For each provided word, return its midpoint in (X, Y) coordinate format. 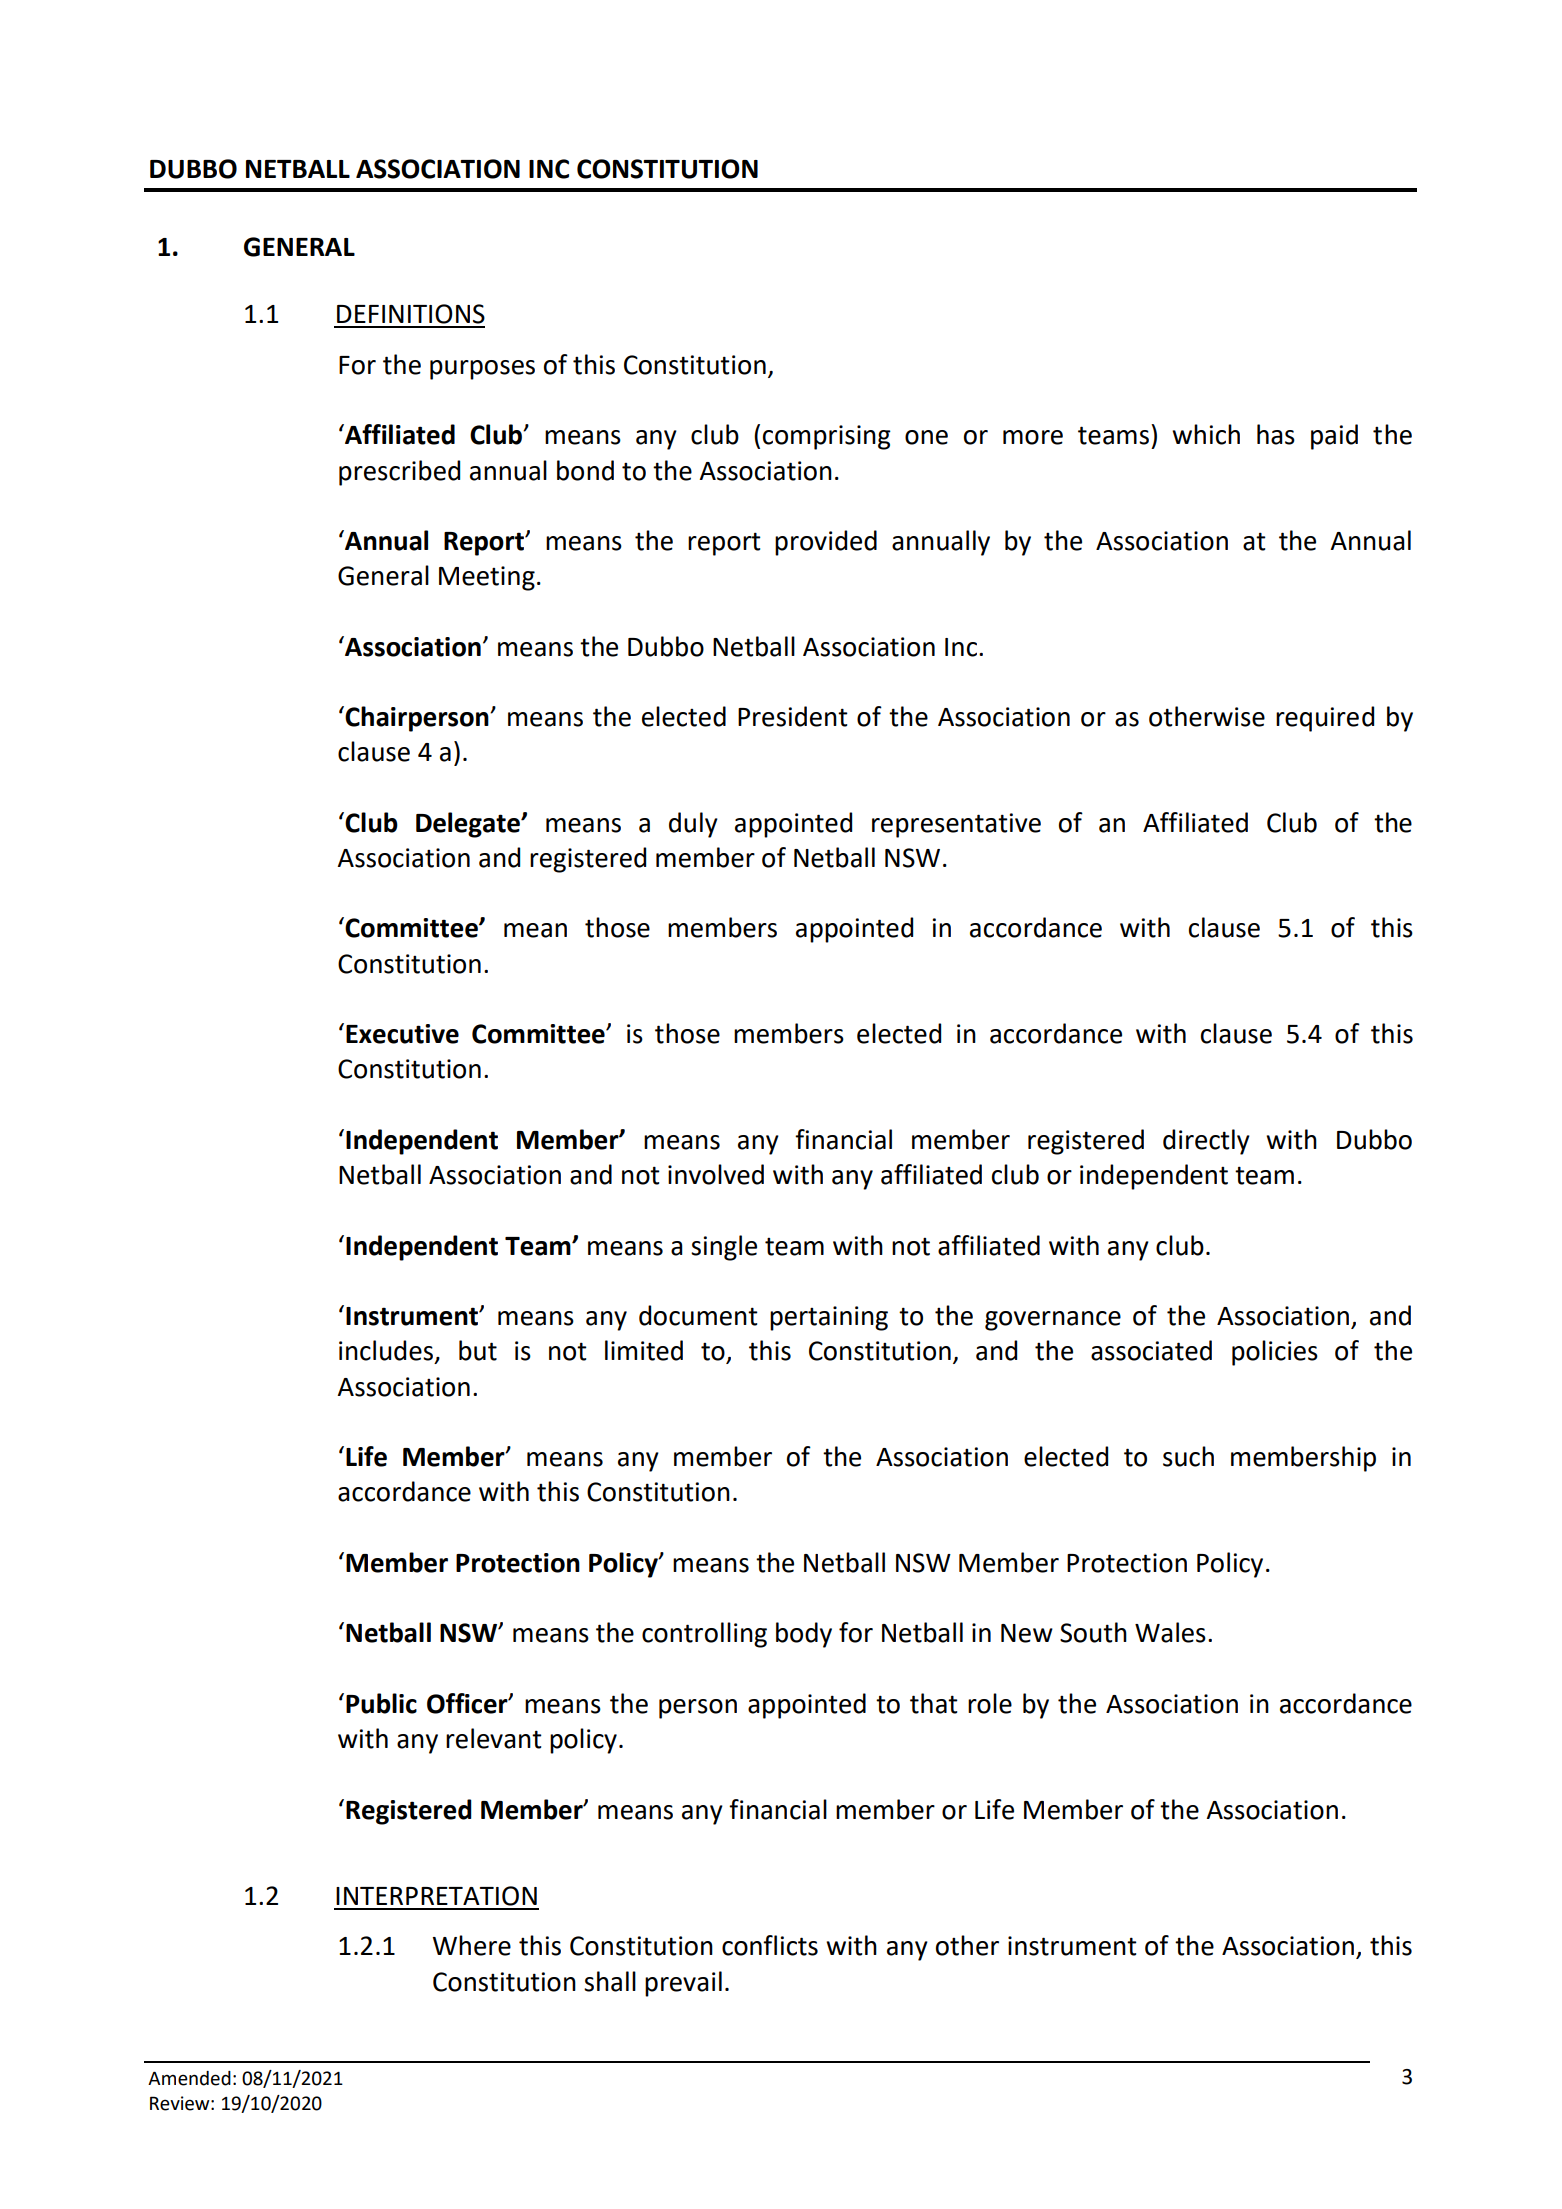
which (1206, 434)
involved (716, 1174)
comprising (827, 437)
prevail (683, 1984)
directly (1206, 1142)
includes (386, 1350)
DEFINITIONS (411, 314)
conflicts (770, 1945)
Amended (189, 2078)
